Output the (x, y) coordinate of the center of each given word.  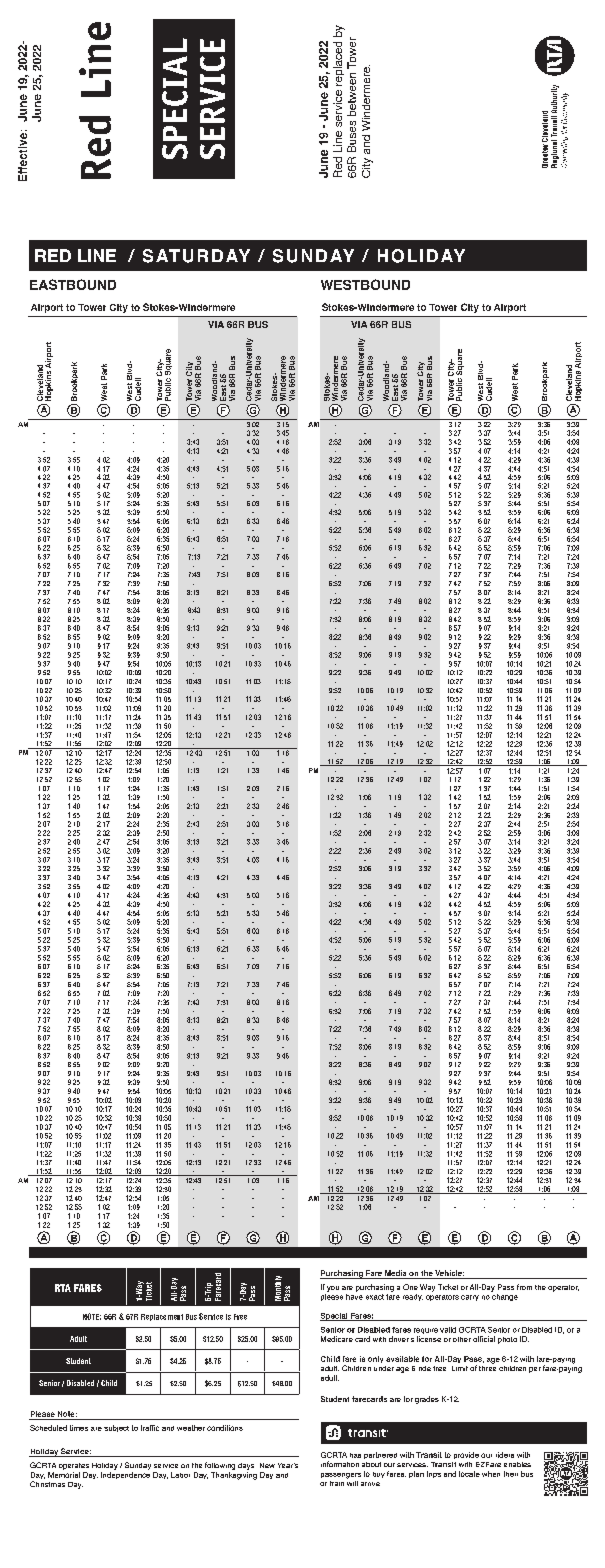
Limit (460, 1368)
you (333, 1289)
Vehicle (449, 1274)
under (384, 1368)
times (79, 1428)
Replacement (162, 1317)
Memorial (64, 1473)
